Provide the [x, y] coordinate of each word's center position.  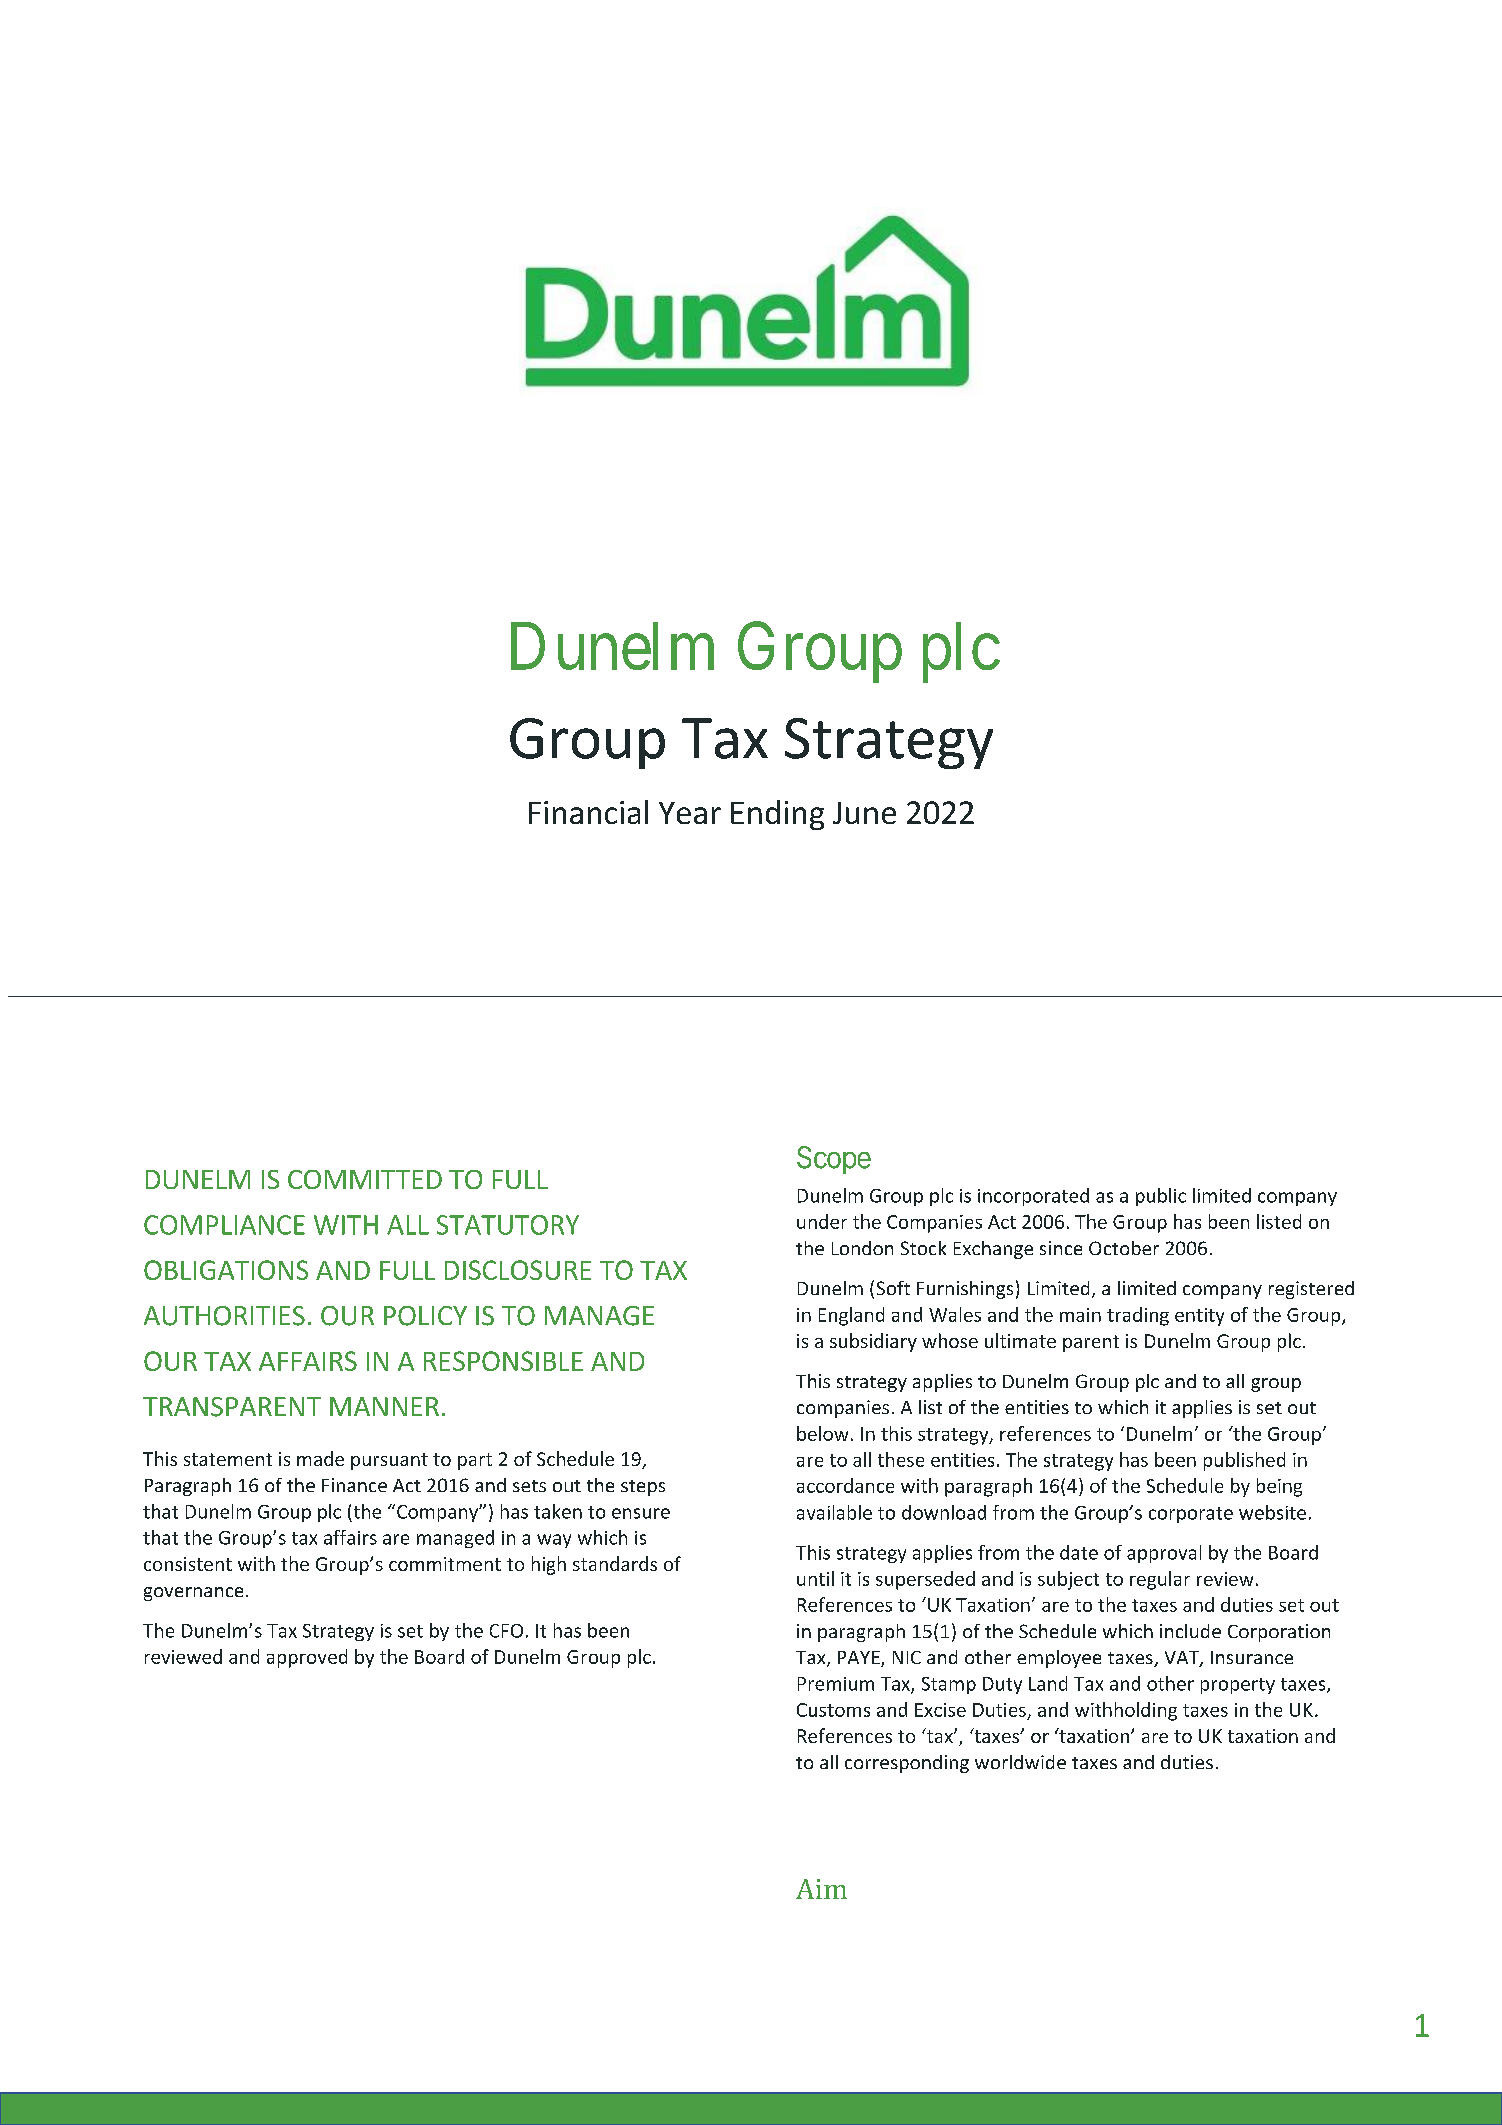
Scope [834, 1160]
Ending [777, 815]
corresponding [907, 1764]
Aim [821, 1889]
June [864, 813]
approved [307, 1658]
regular [1160, 1580]
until [815, 1578]
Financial [588, 812]
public [1161, 1197]
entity [1199, 1317]
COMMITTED [365, 1179]
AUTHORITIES [224, 1316]
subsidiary [873, 1342]
